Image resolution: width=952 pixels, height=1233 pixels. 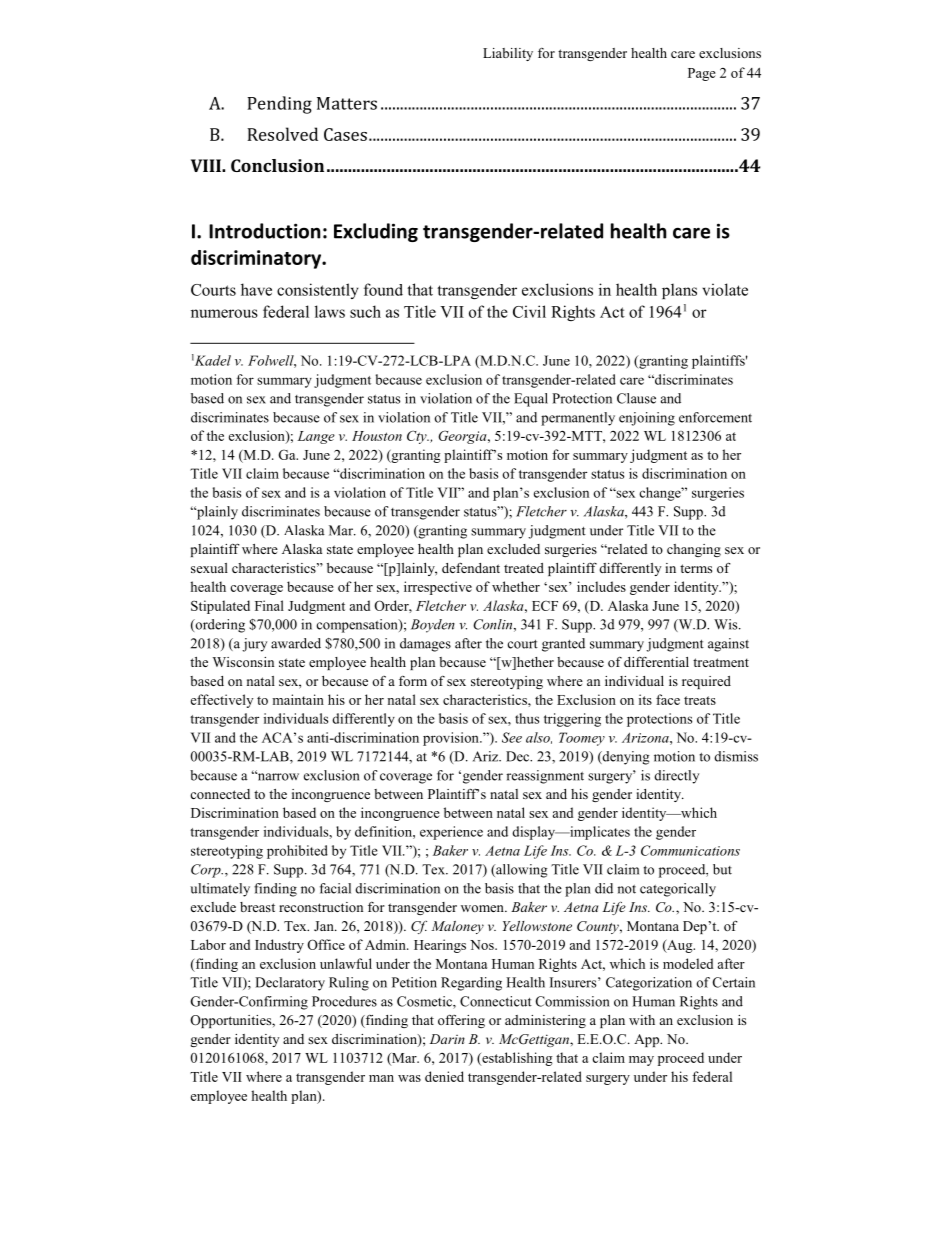 I want to click on Page, so click(x=702, y=74).
